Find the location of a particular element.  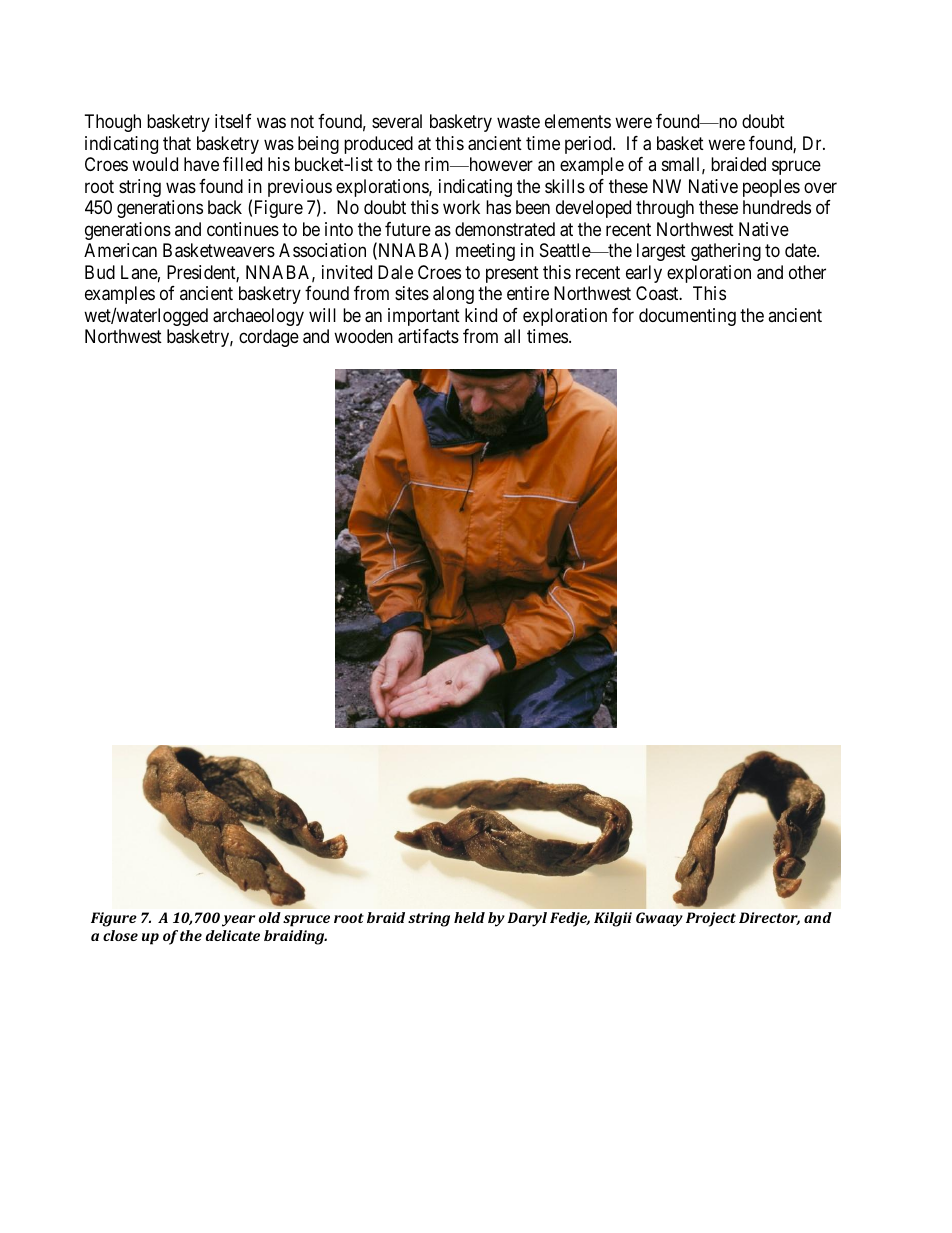

held is located at coordinates (469, 917).
